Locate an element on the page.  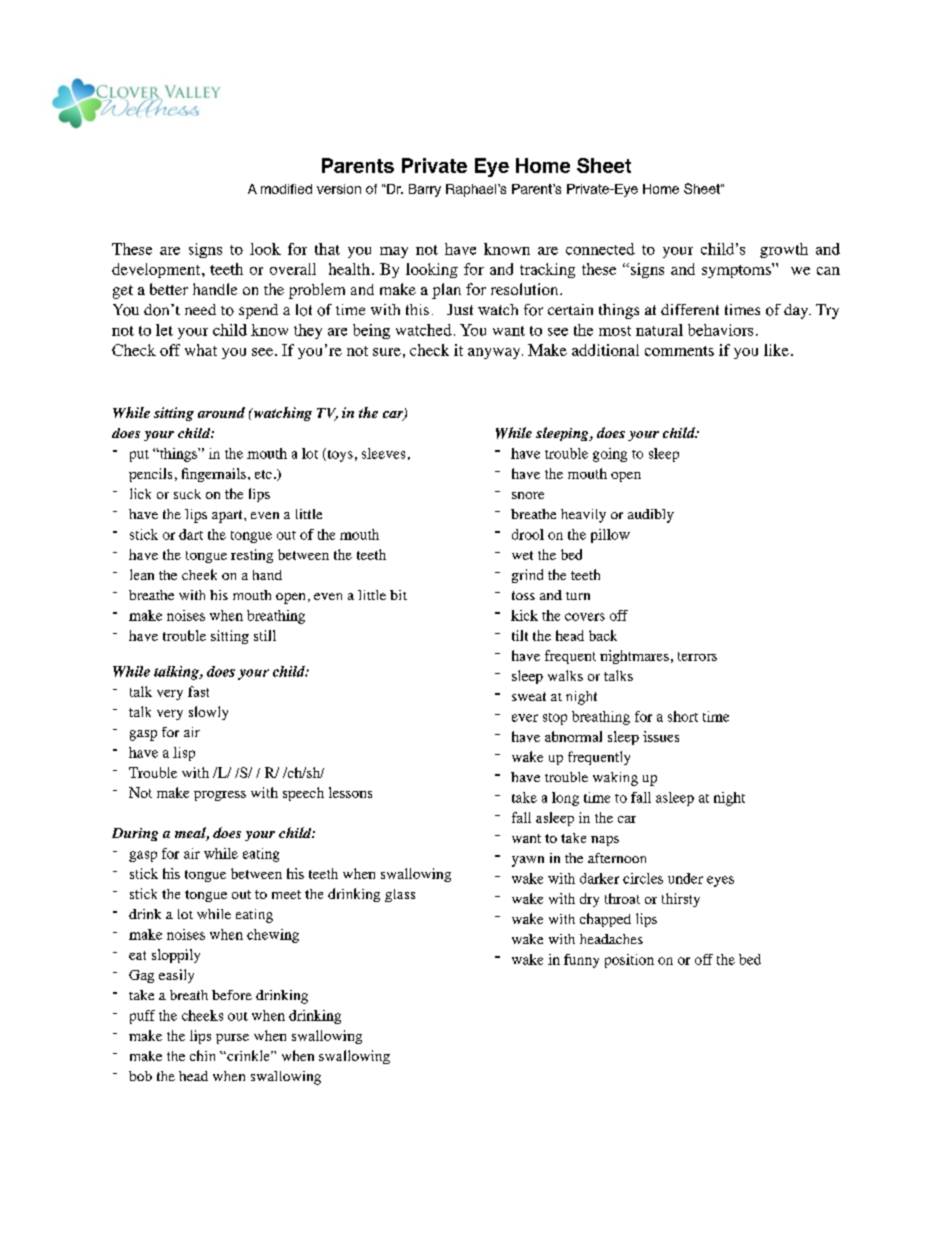
tilt is located at coordinates (520, 635).
